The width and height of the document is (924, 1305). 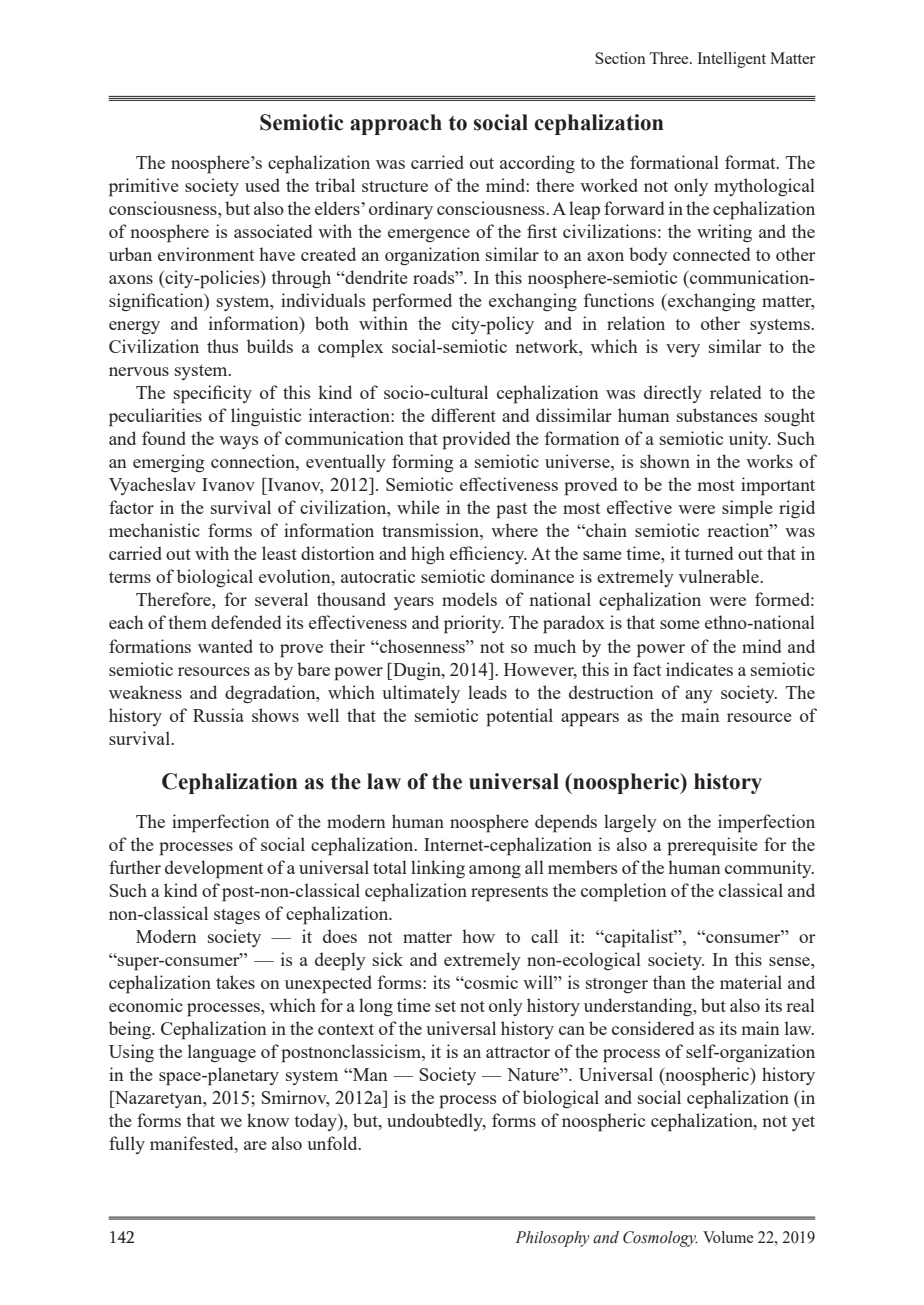 I want to click on works, so click(x=769, y=461).
